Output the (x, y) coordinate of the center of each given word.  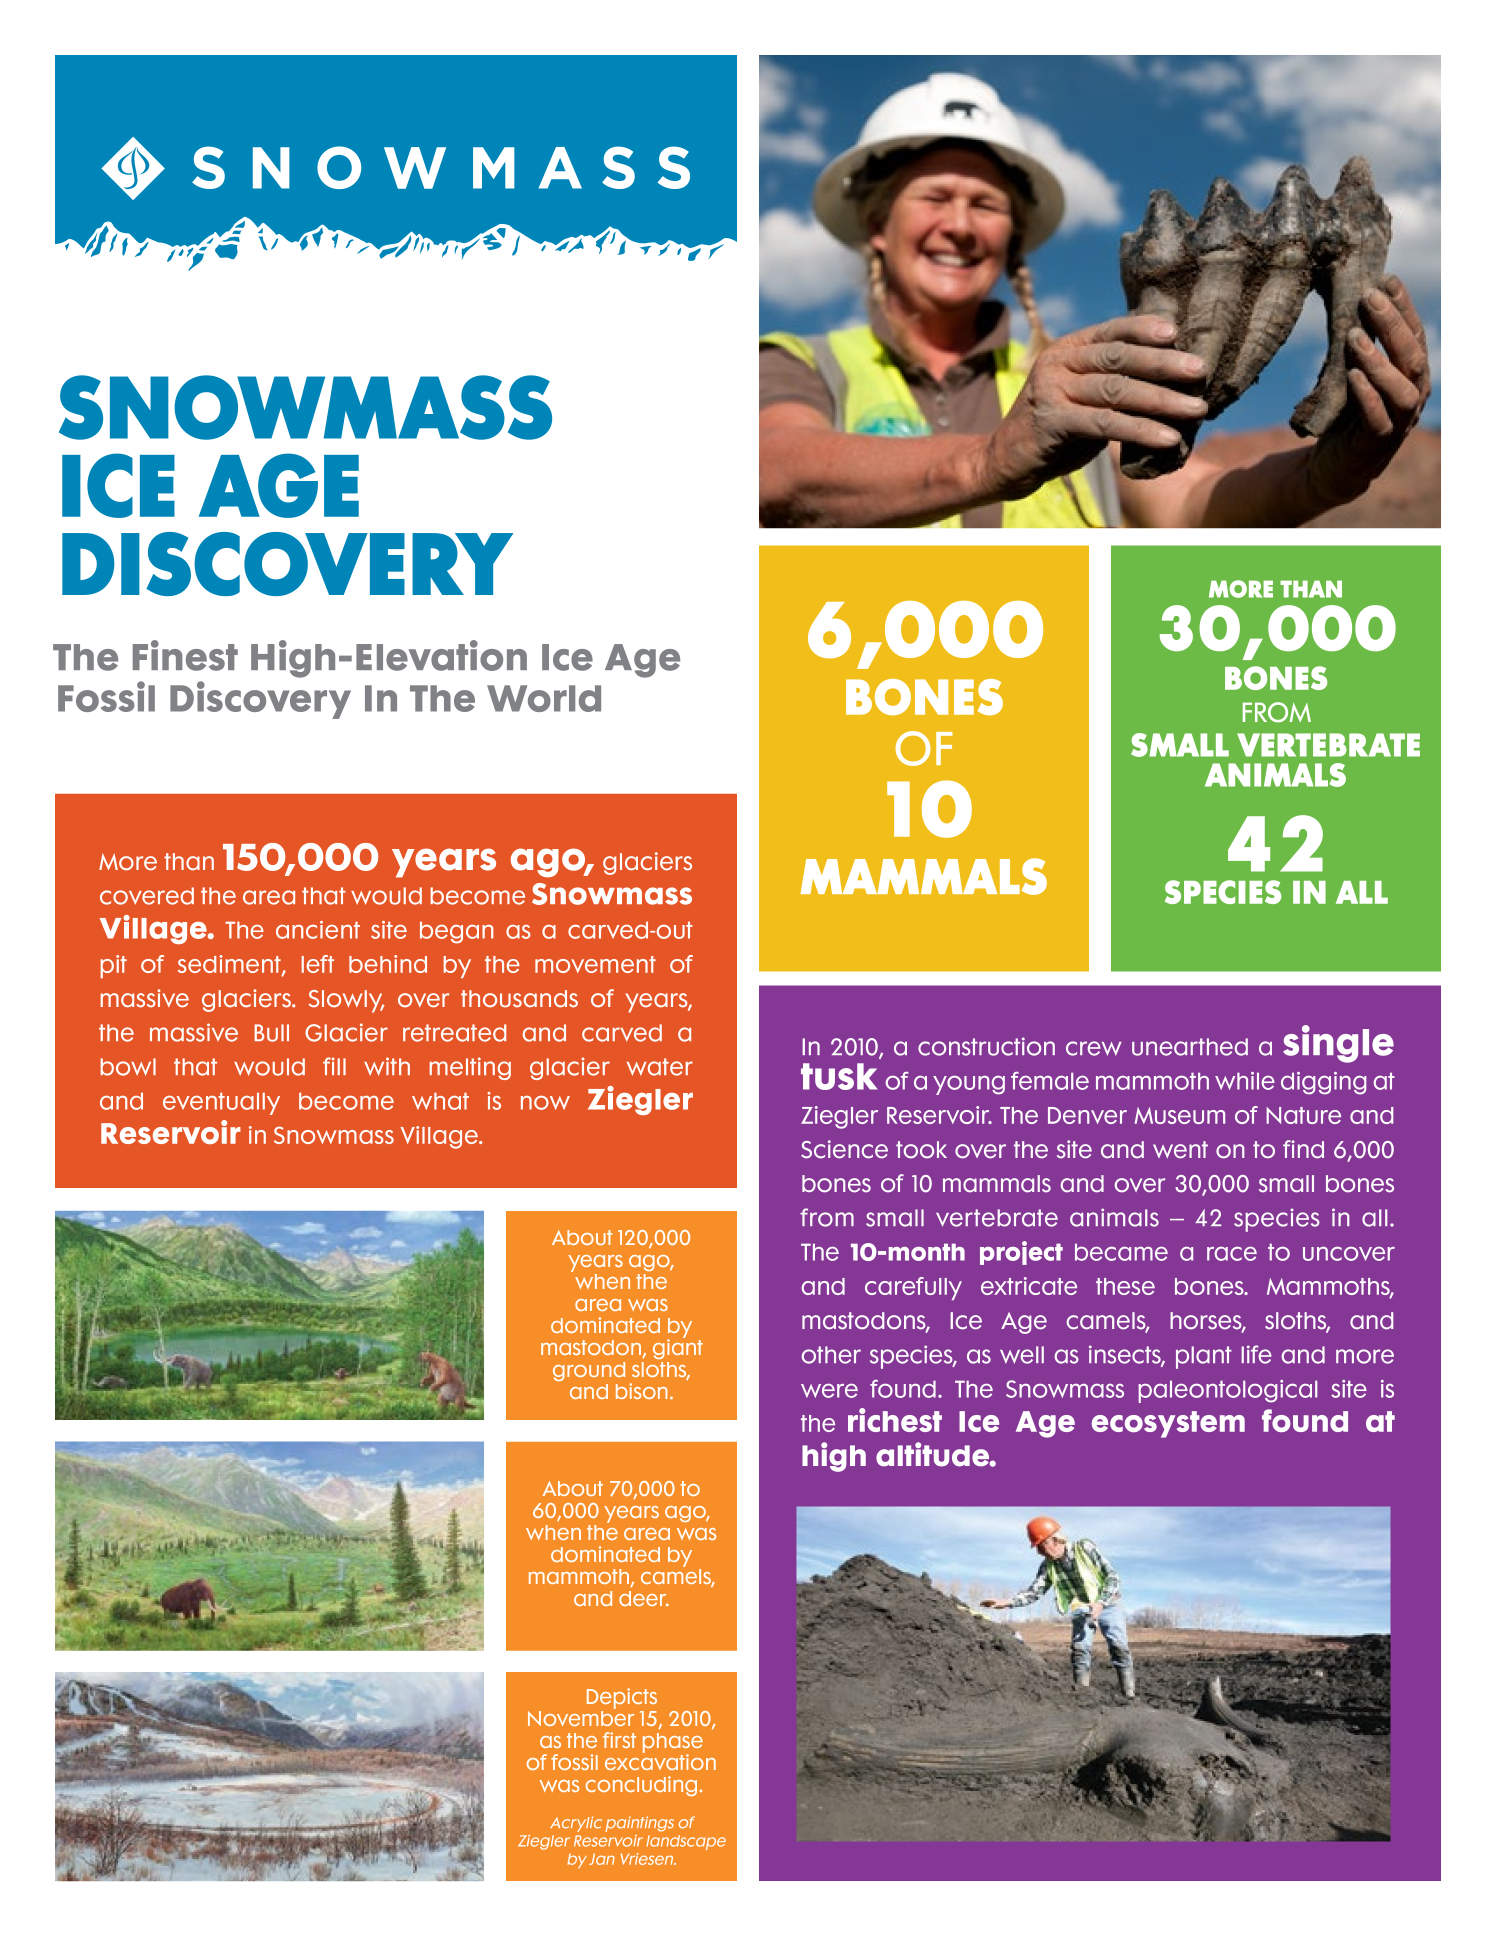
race (1232, 1254)
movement (595, 964)
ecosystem (1168, 1424)
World (544, 698)
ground (589, 1371)
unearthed (1190, 1047)
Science (844, 1149)
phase (673, 1744)
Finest (185, 655)
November (581, 1717)
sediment (230, 965)
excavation (660, 1761)
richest (895, 1420)
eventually (221, 1104)
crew (1094, 1048)
